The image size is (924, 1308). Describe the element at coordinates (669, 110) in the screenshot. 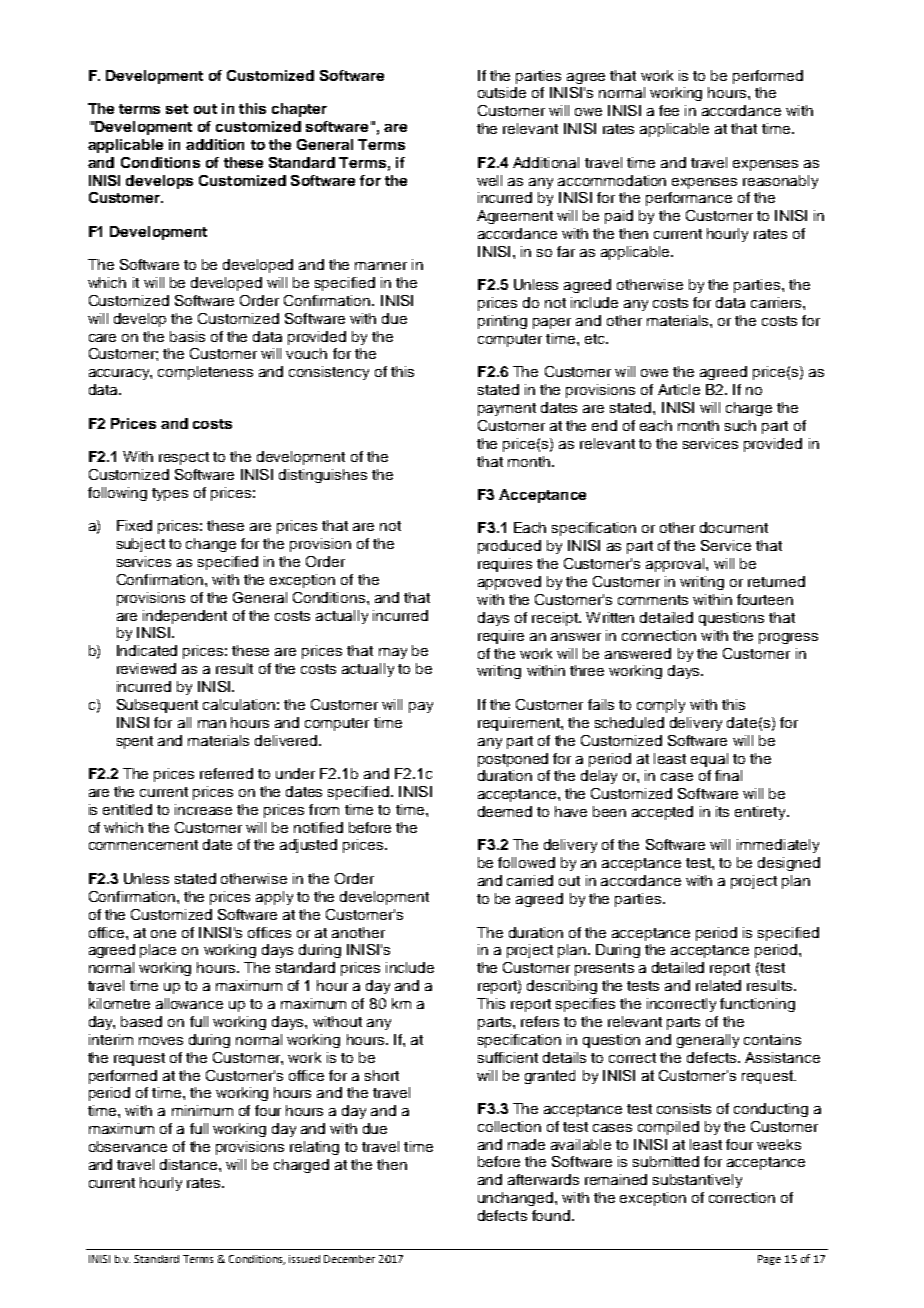

I see `fee` at that location.
